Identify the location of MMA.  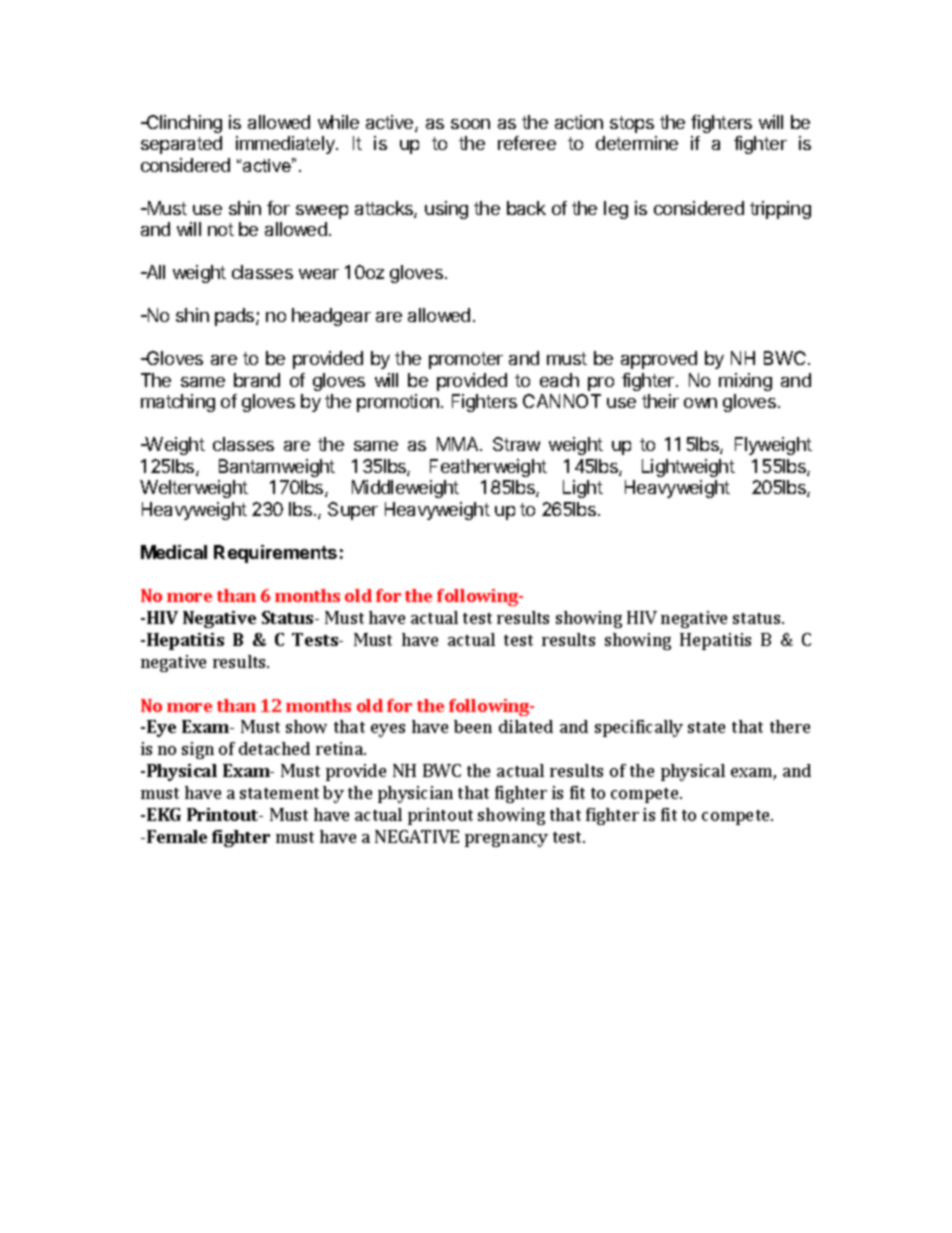
(459, 444).
